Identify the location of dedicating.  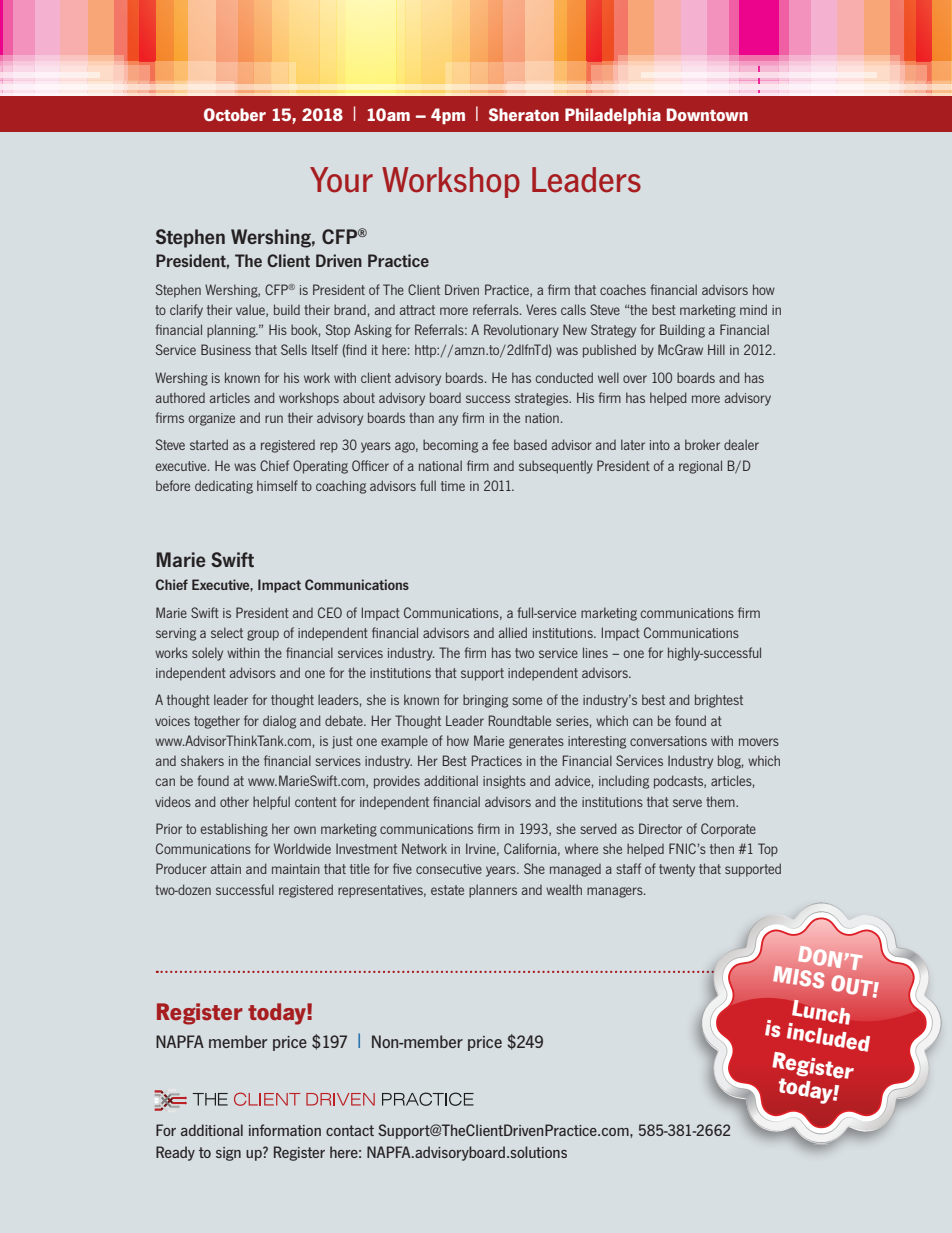
(224, 487).
